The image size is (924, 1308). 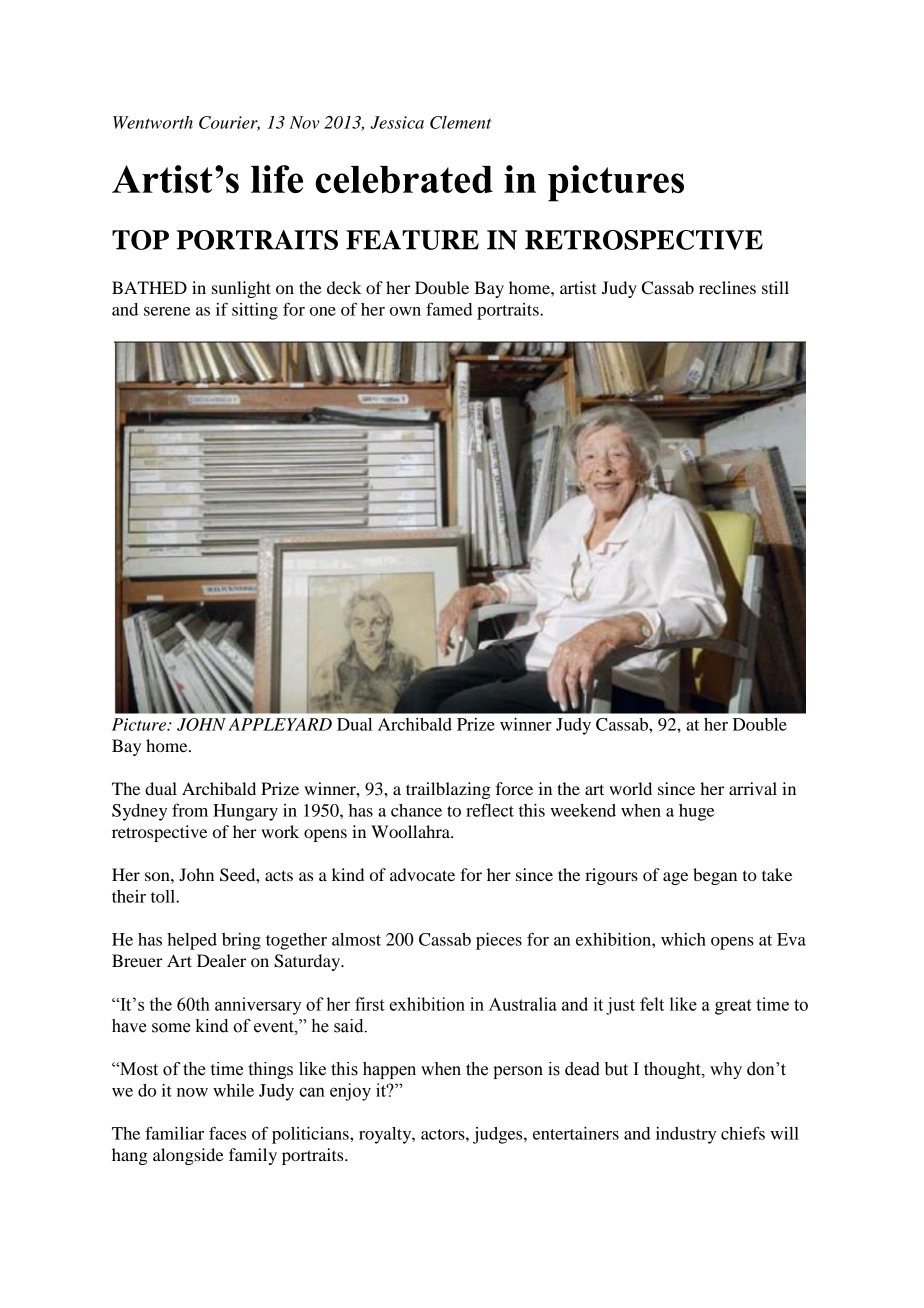 I want to click on famed, so click(x=449, y=309).
